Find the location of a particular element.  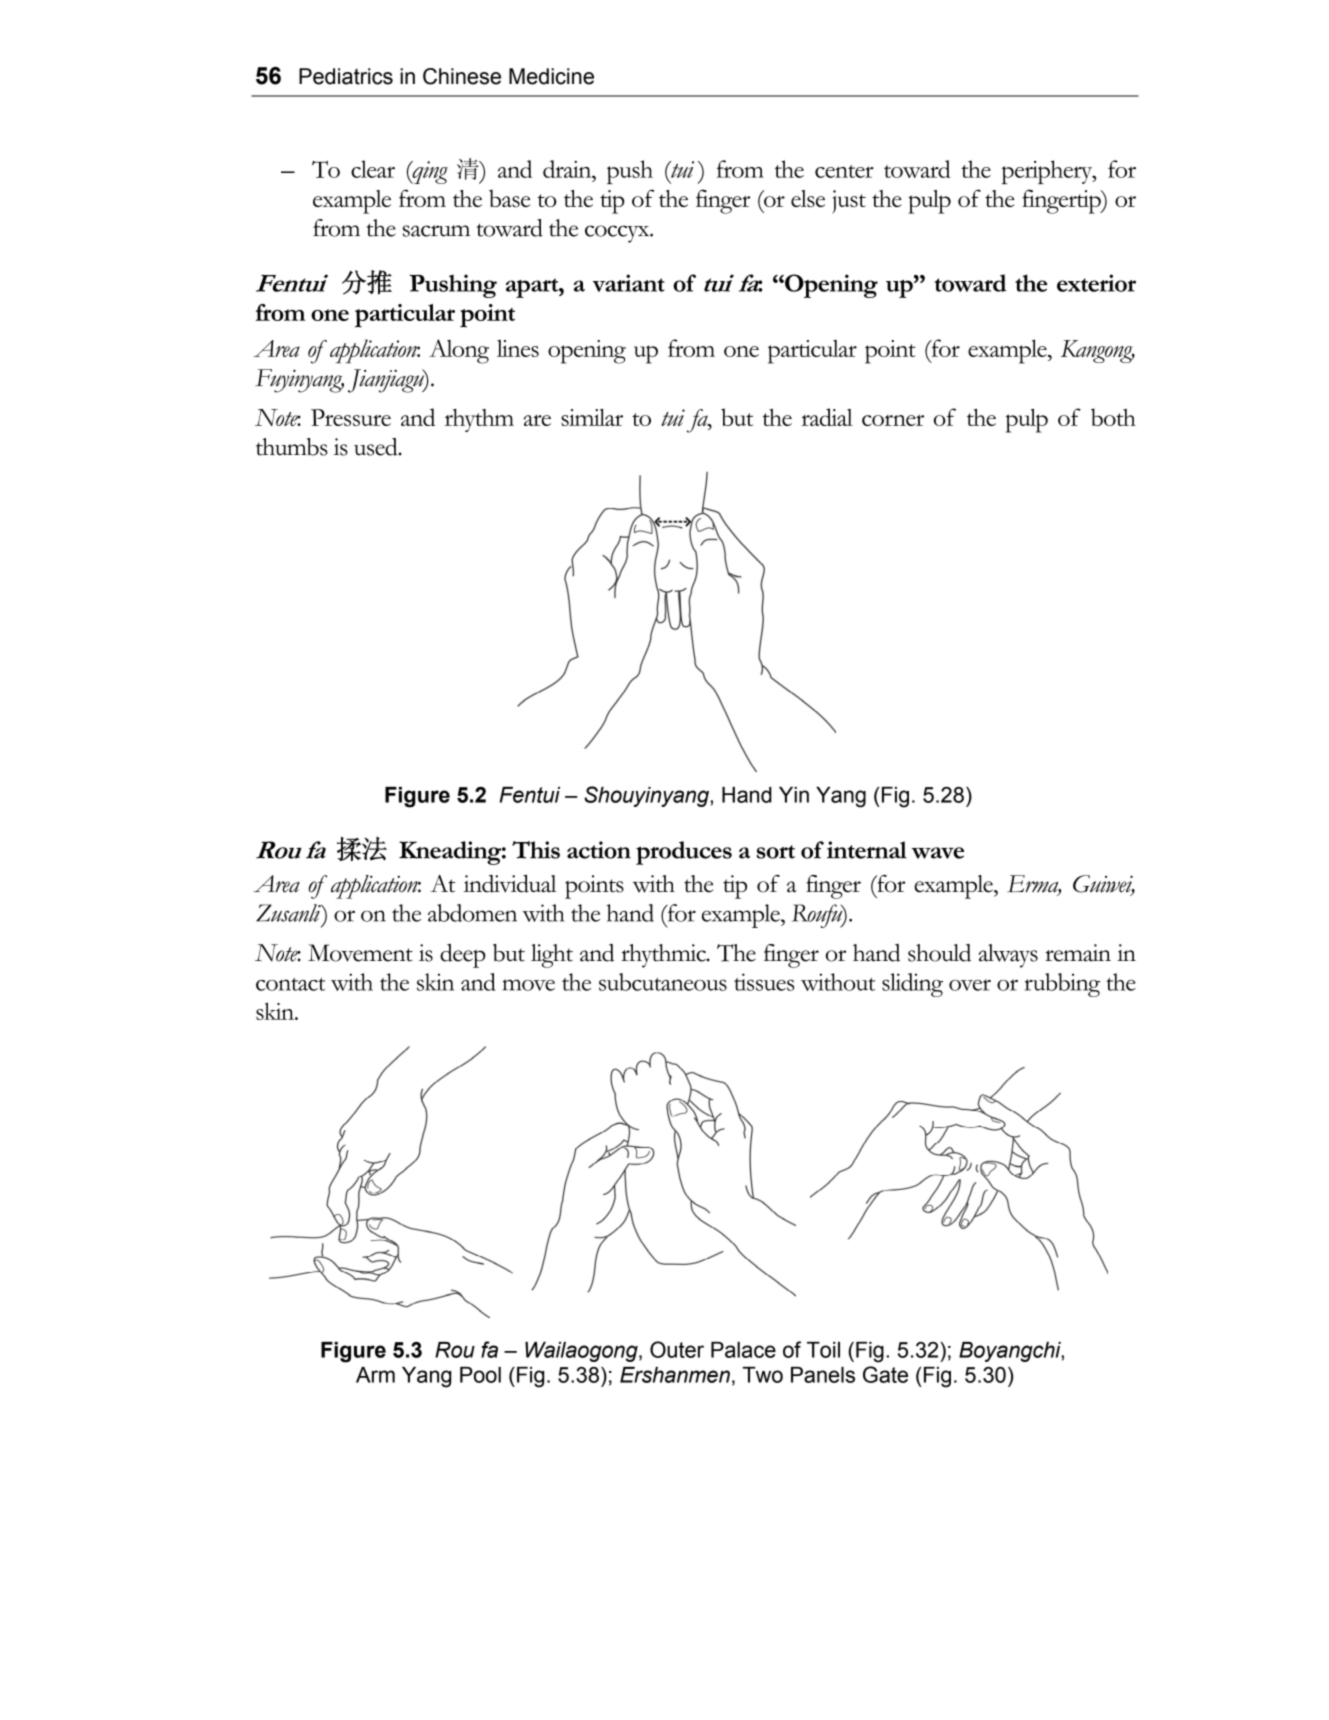

Pediatrics is located at coordinates (346, 76).
